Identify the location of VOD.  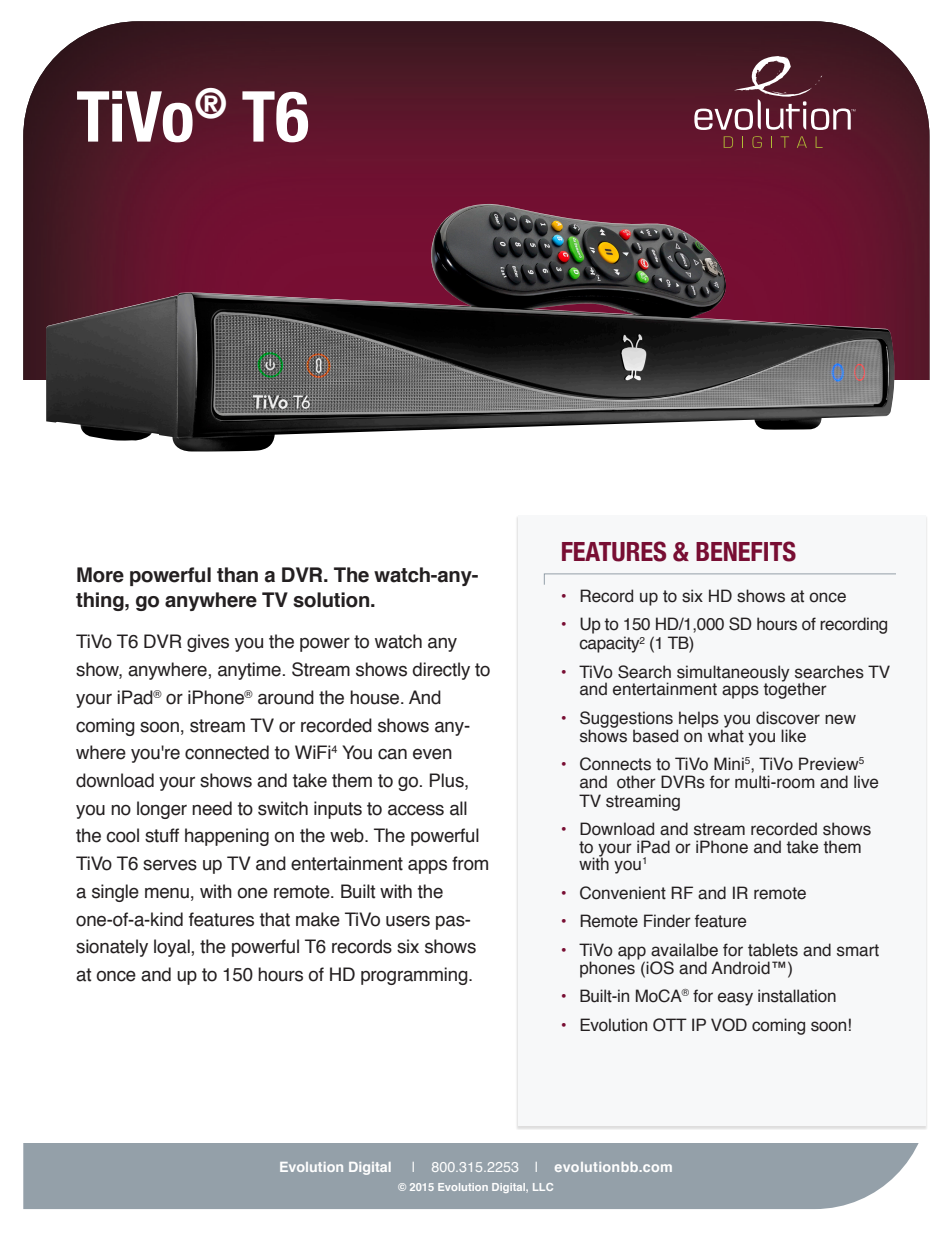
(729, 1025).
